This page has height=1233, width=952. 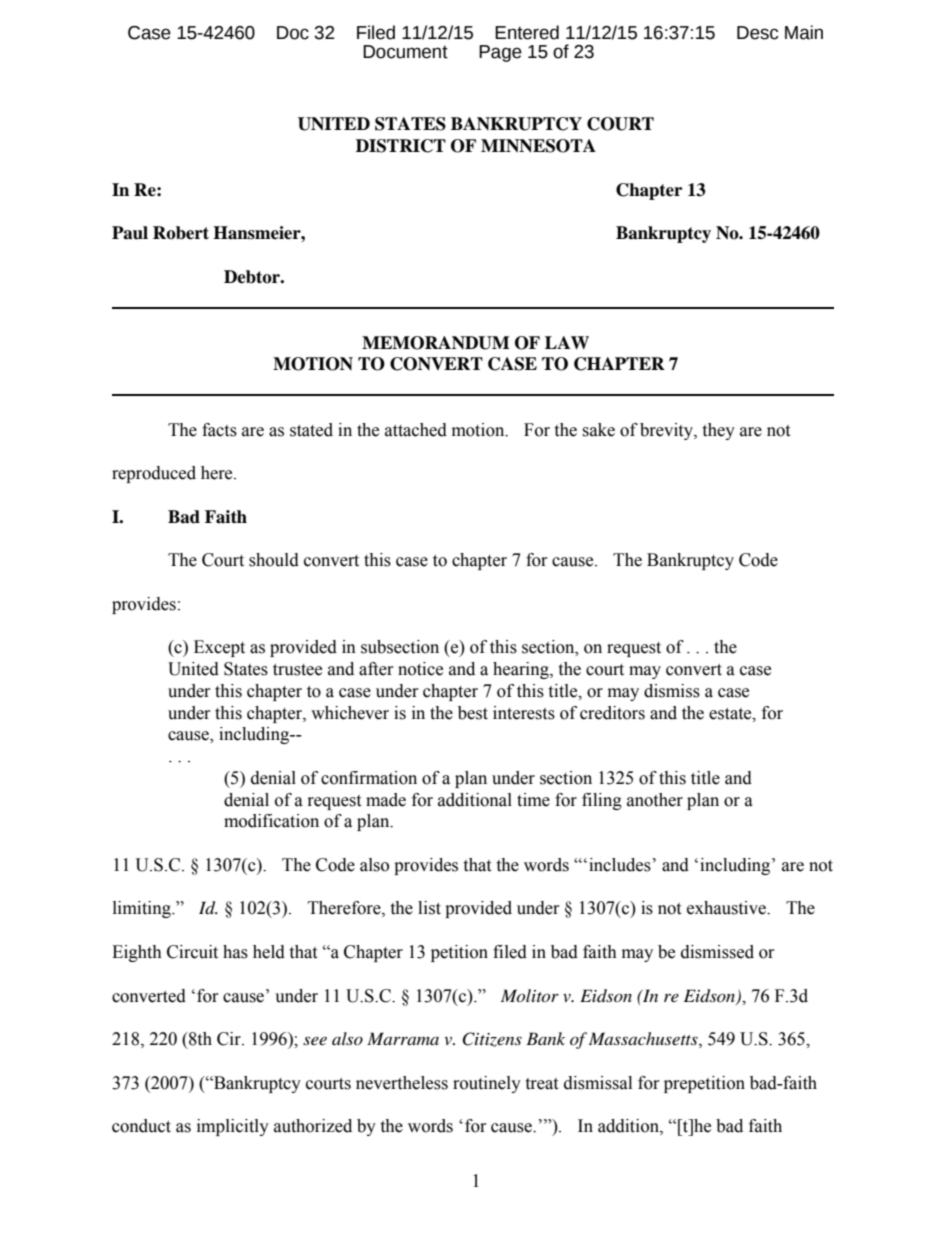 What do you see at coordinates (233, 1127) in the page?
I see `implicitly` at bounding box center [233, 1127].
